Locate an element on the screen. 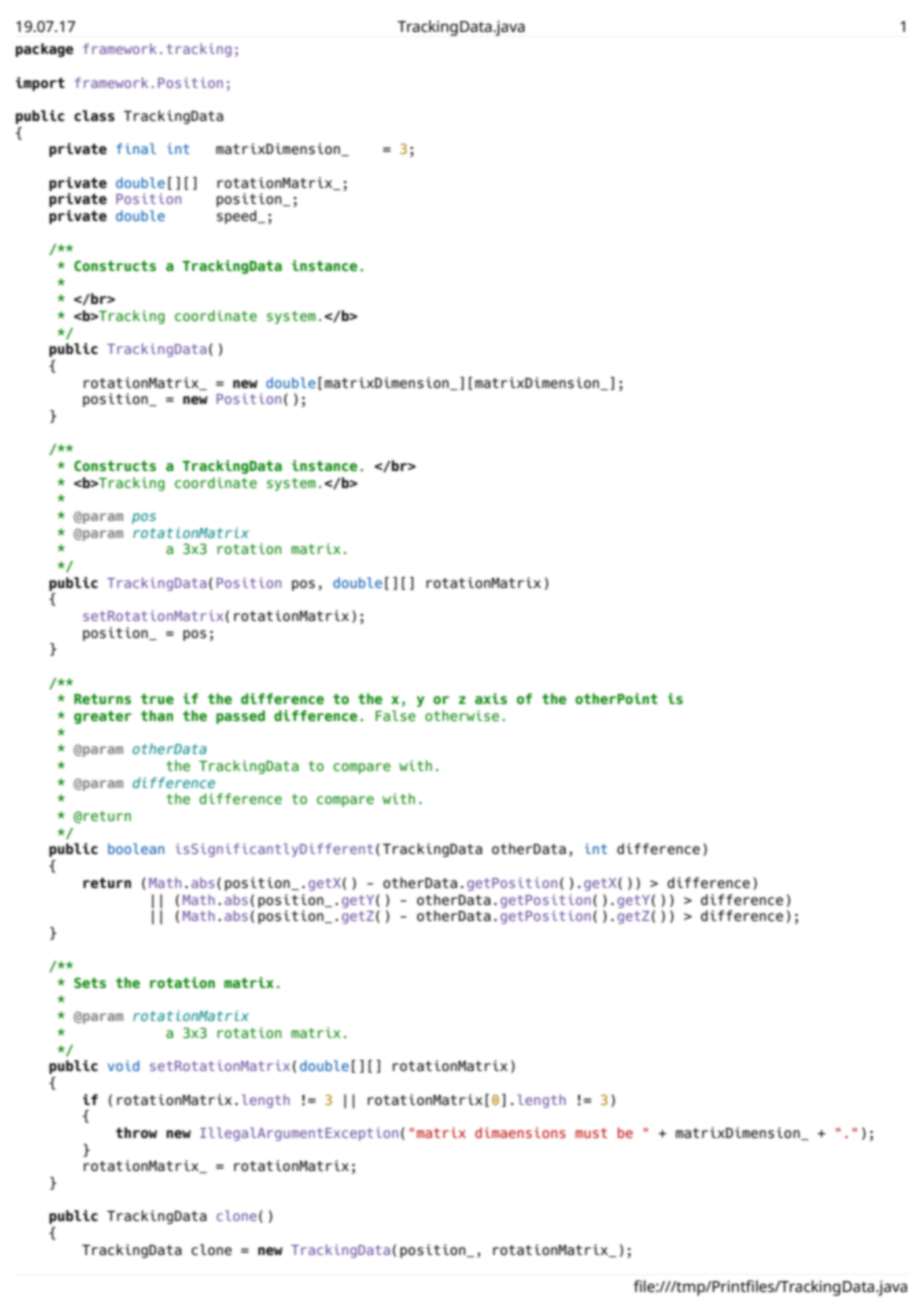  class is located at coordinates (94, 116).
